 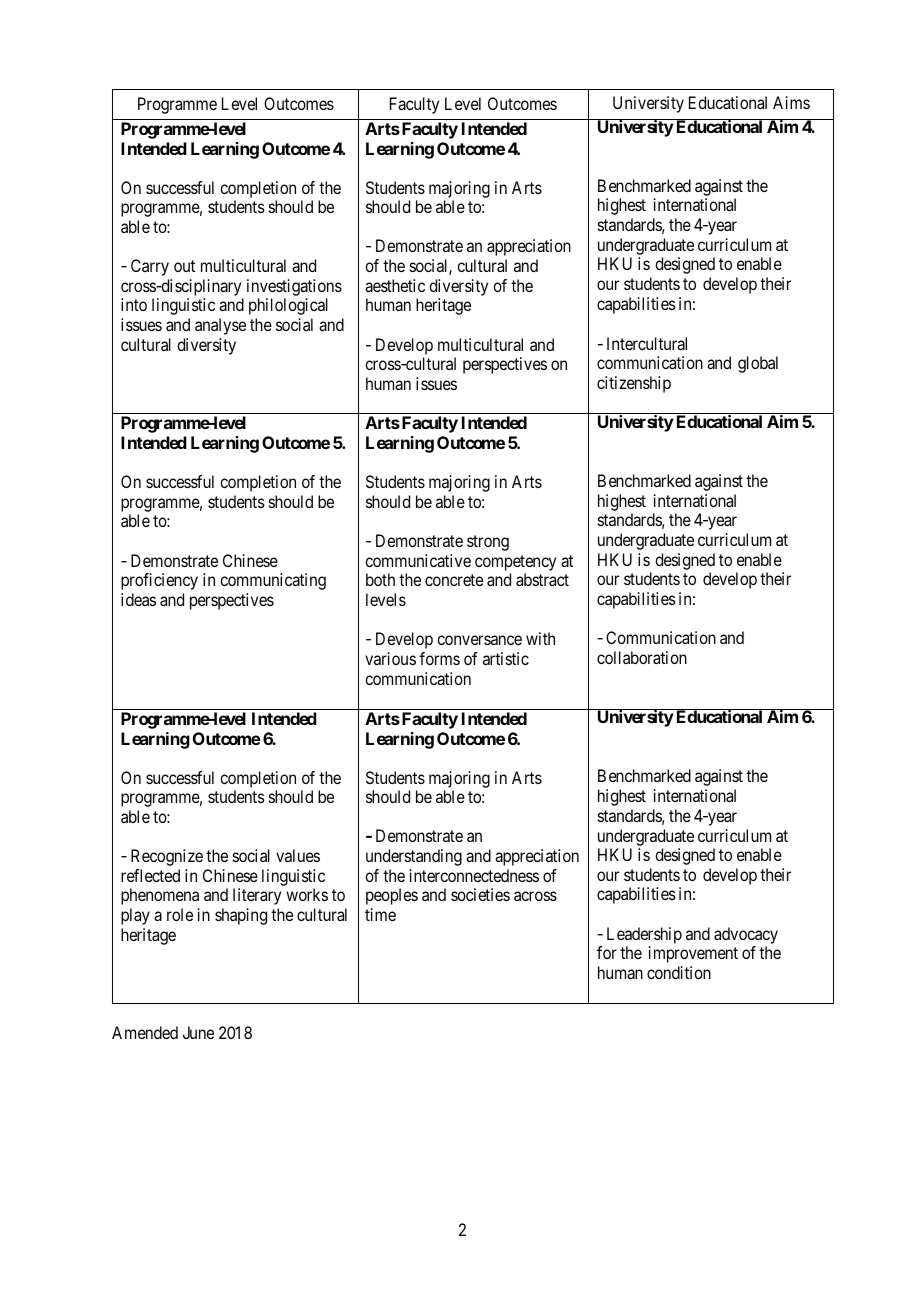 What do you see at coordinates (395, 285) in the screenshot?
I see `aesthetic` at bounding box center [395, 285].
